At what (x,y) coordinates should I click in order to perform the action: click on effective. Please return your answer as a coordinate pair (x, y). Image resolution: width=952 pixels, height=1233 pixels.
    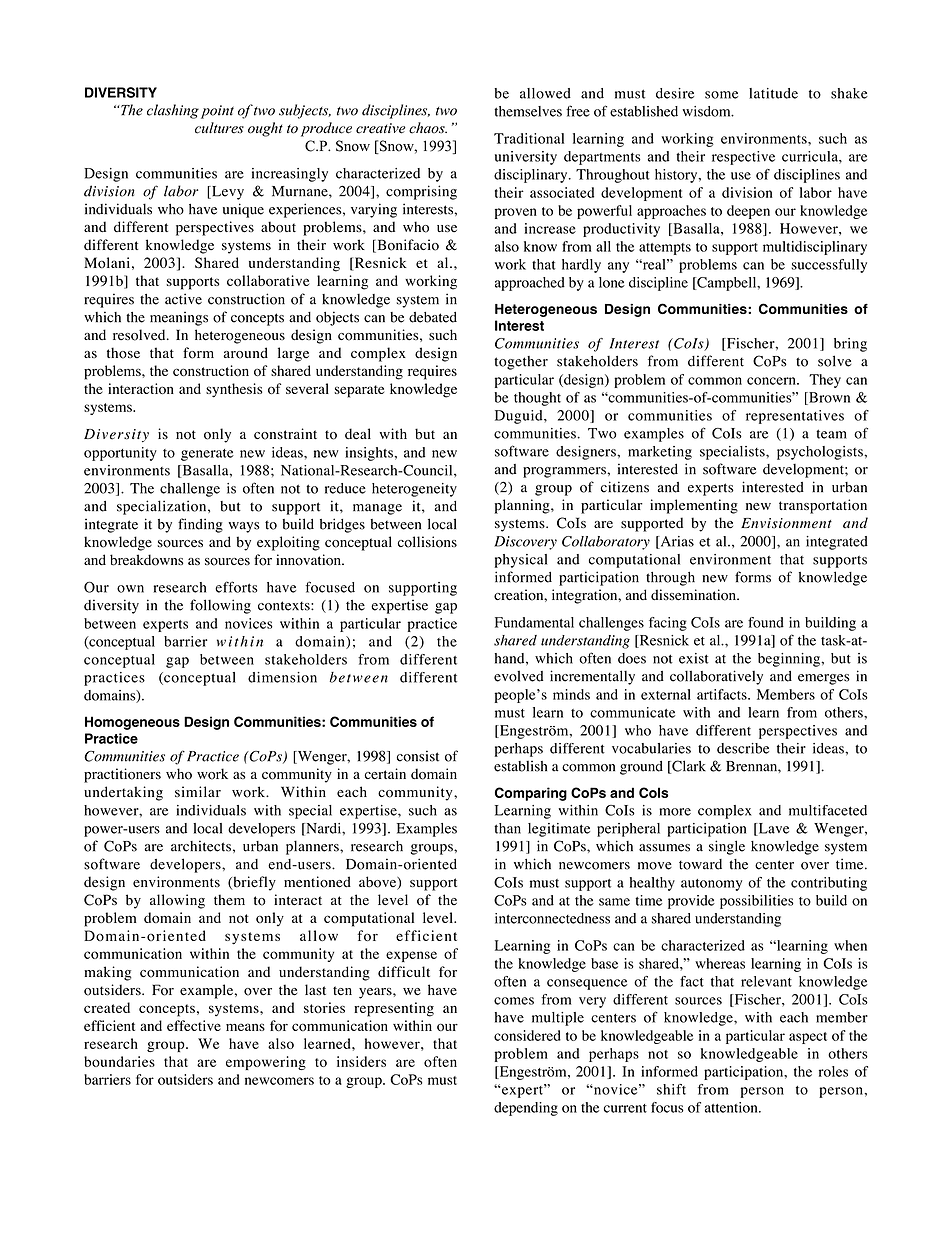
    Looking at the image, I should click on (194, 1025).
